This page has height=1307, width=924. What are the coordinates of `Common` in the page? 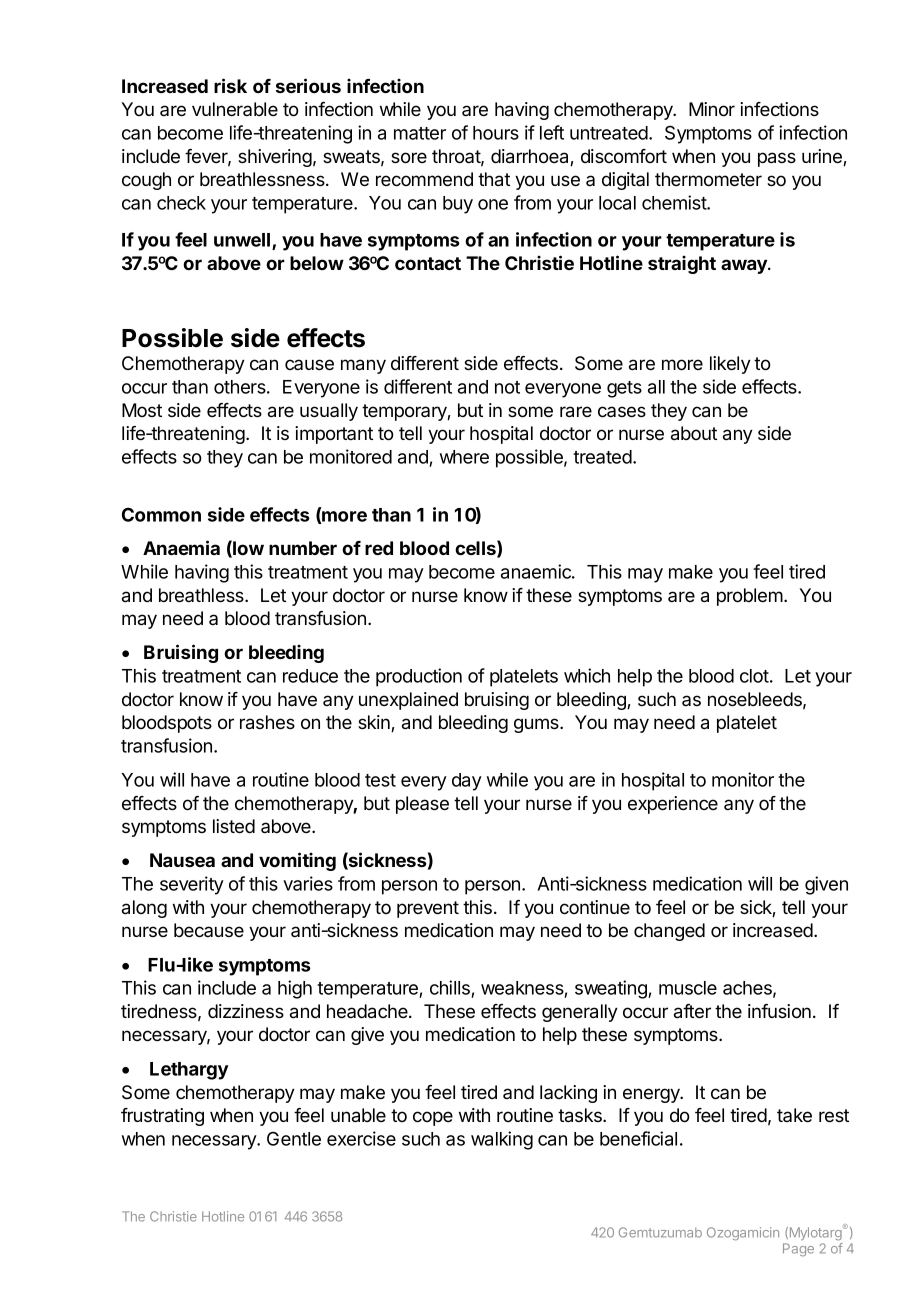 It's located at (161, 514).
